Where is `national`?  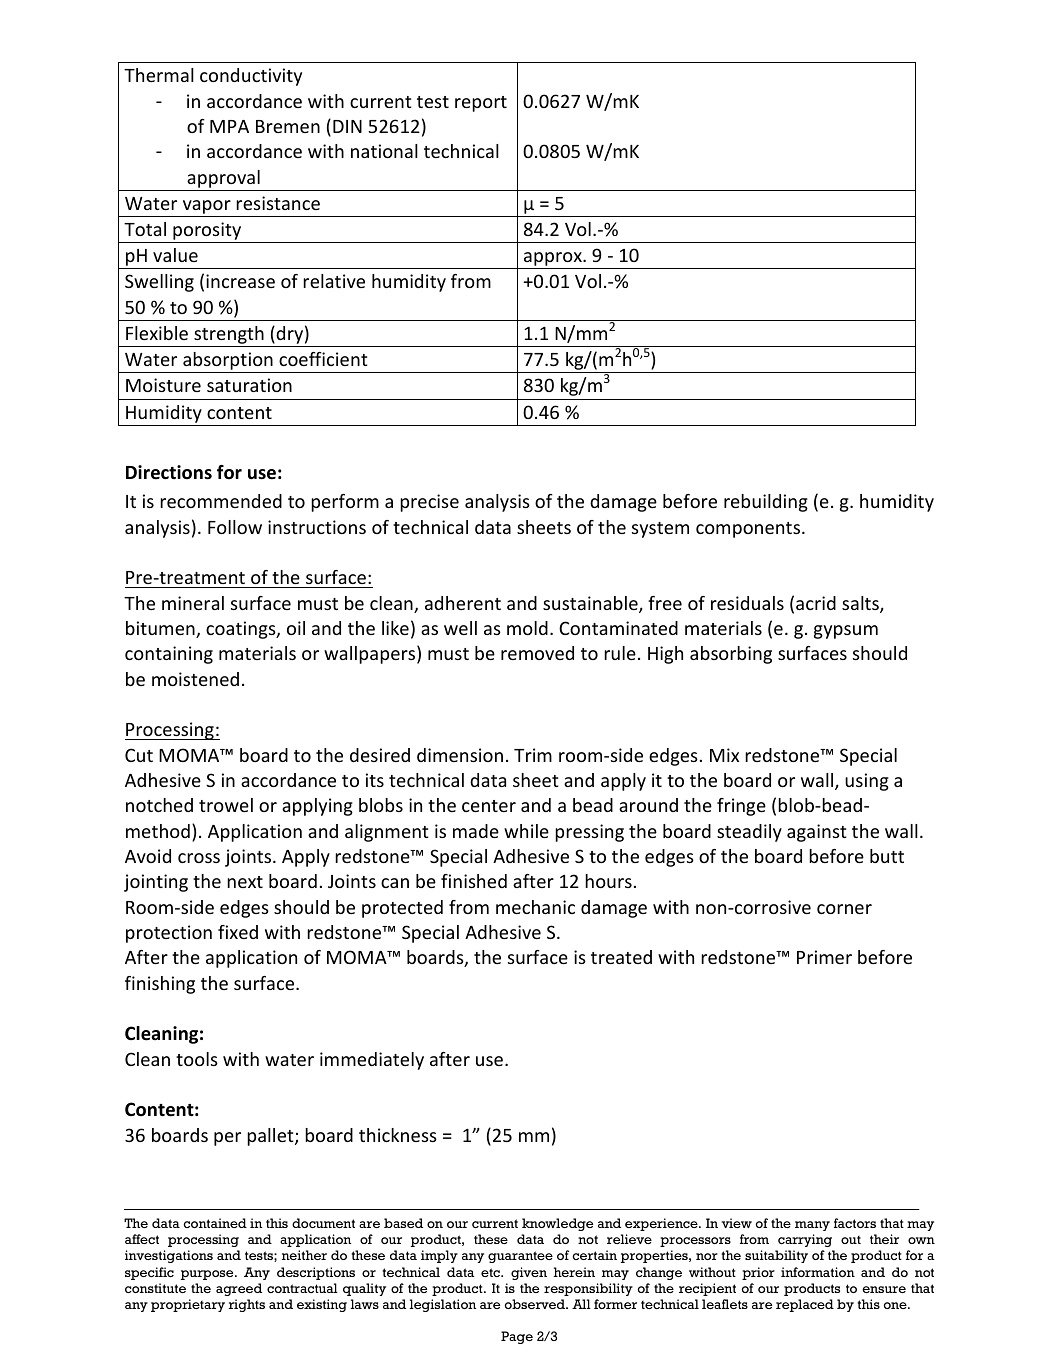
national is located at coordinates (384, 151).
